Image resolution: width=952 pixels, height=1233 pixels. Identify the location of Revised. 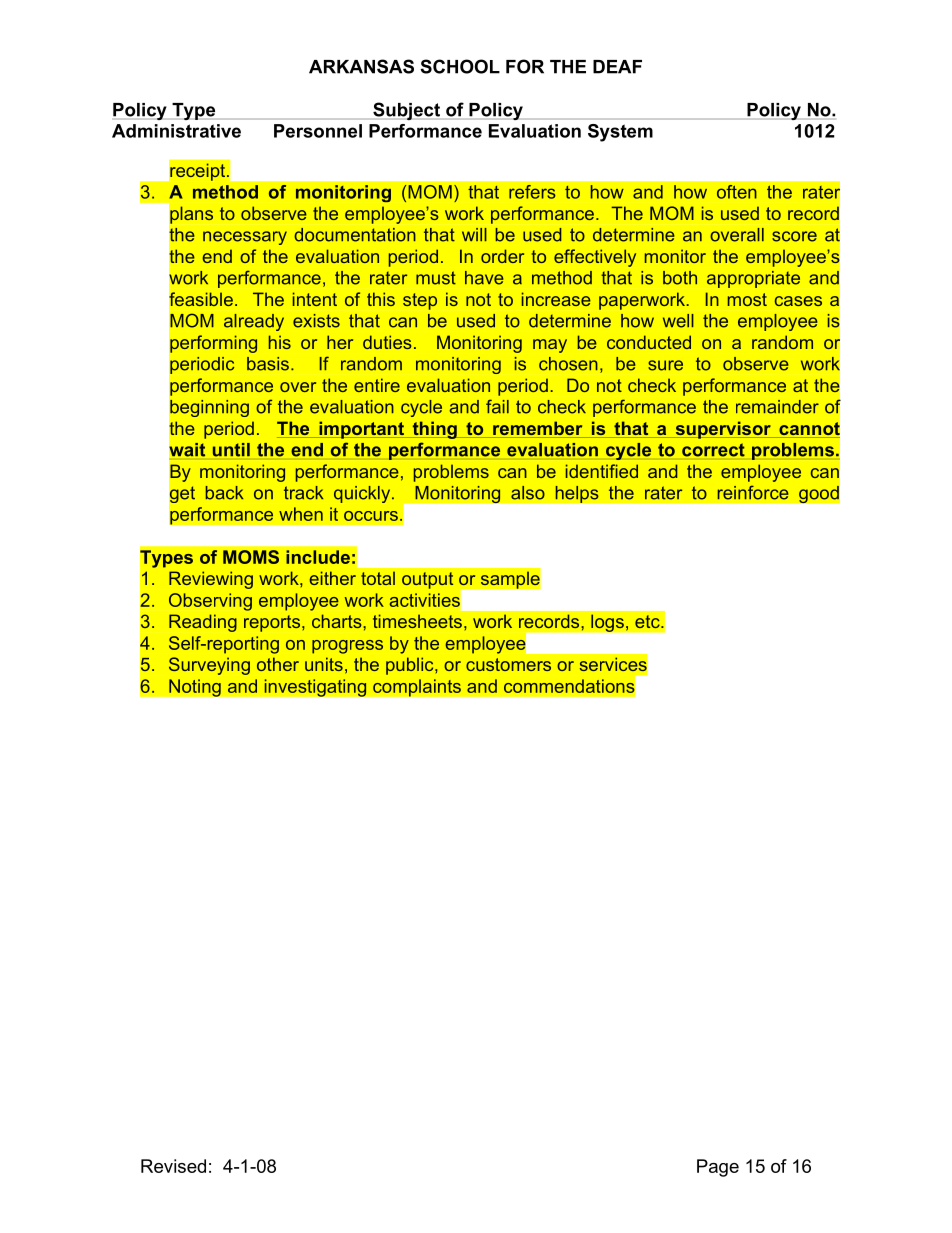
(173, 1166).
